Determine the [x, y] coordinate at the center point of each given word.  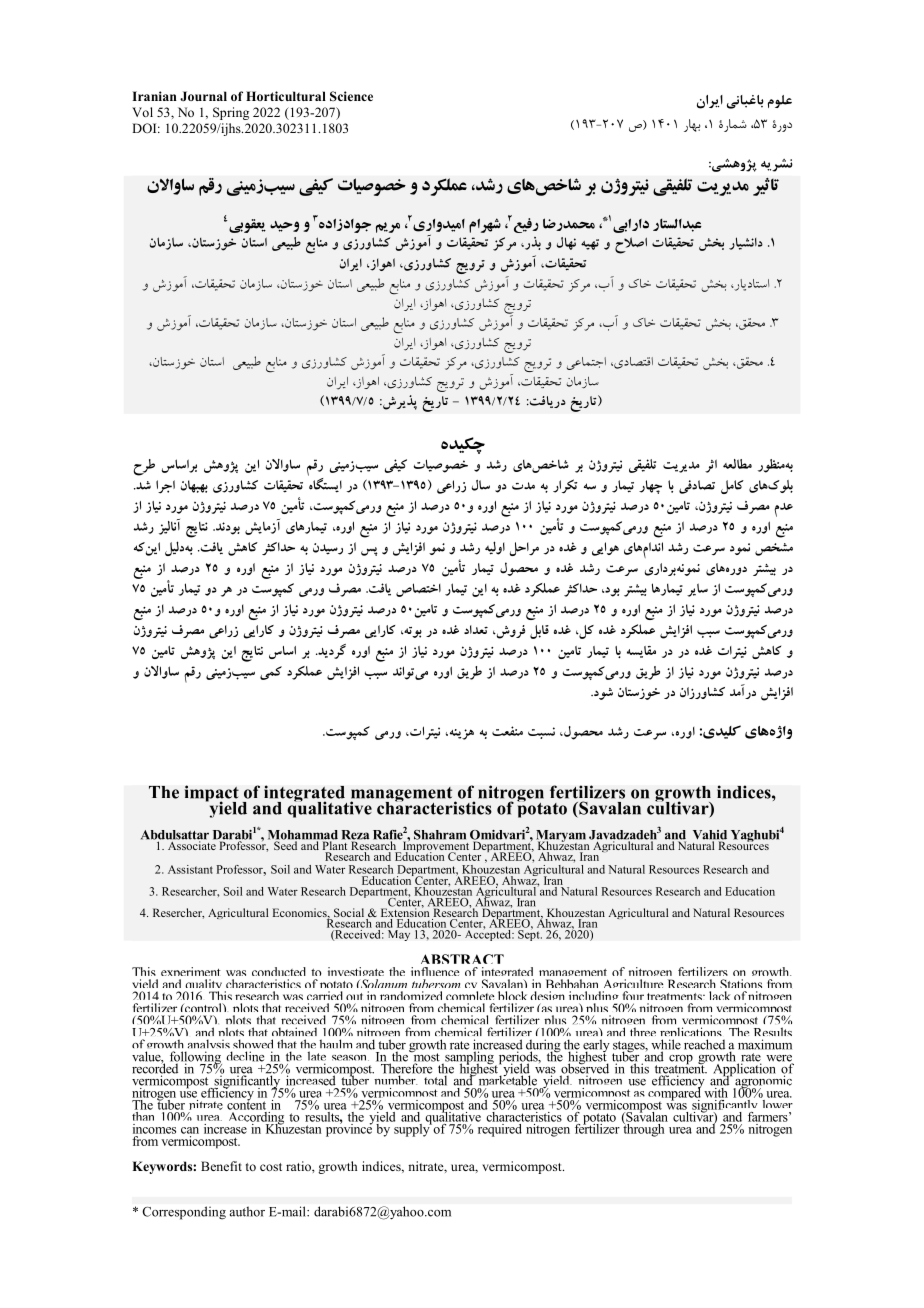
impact [212, 795]
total [435, 1079]
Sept [529, 934]
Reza [355, 836]
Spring [231, 113]
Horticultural [286, 96]
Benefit [221, 1166]
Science [351, 96]
